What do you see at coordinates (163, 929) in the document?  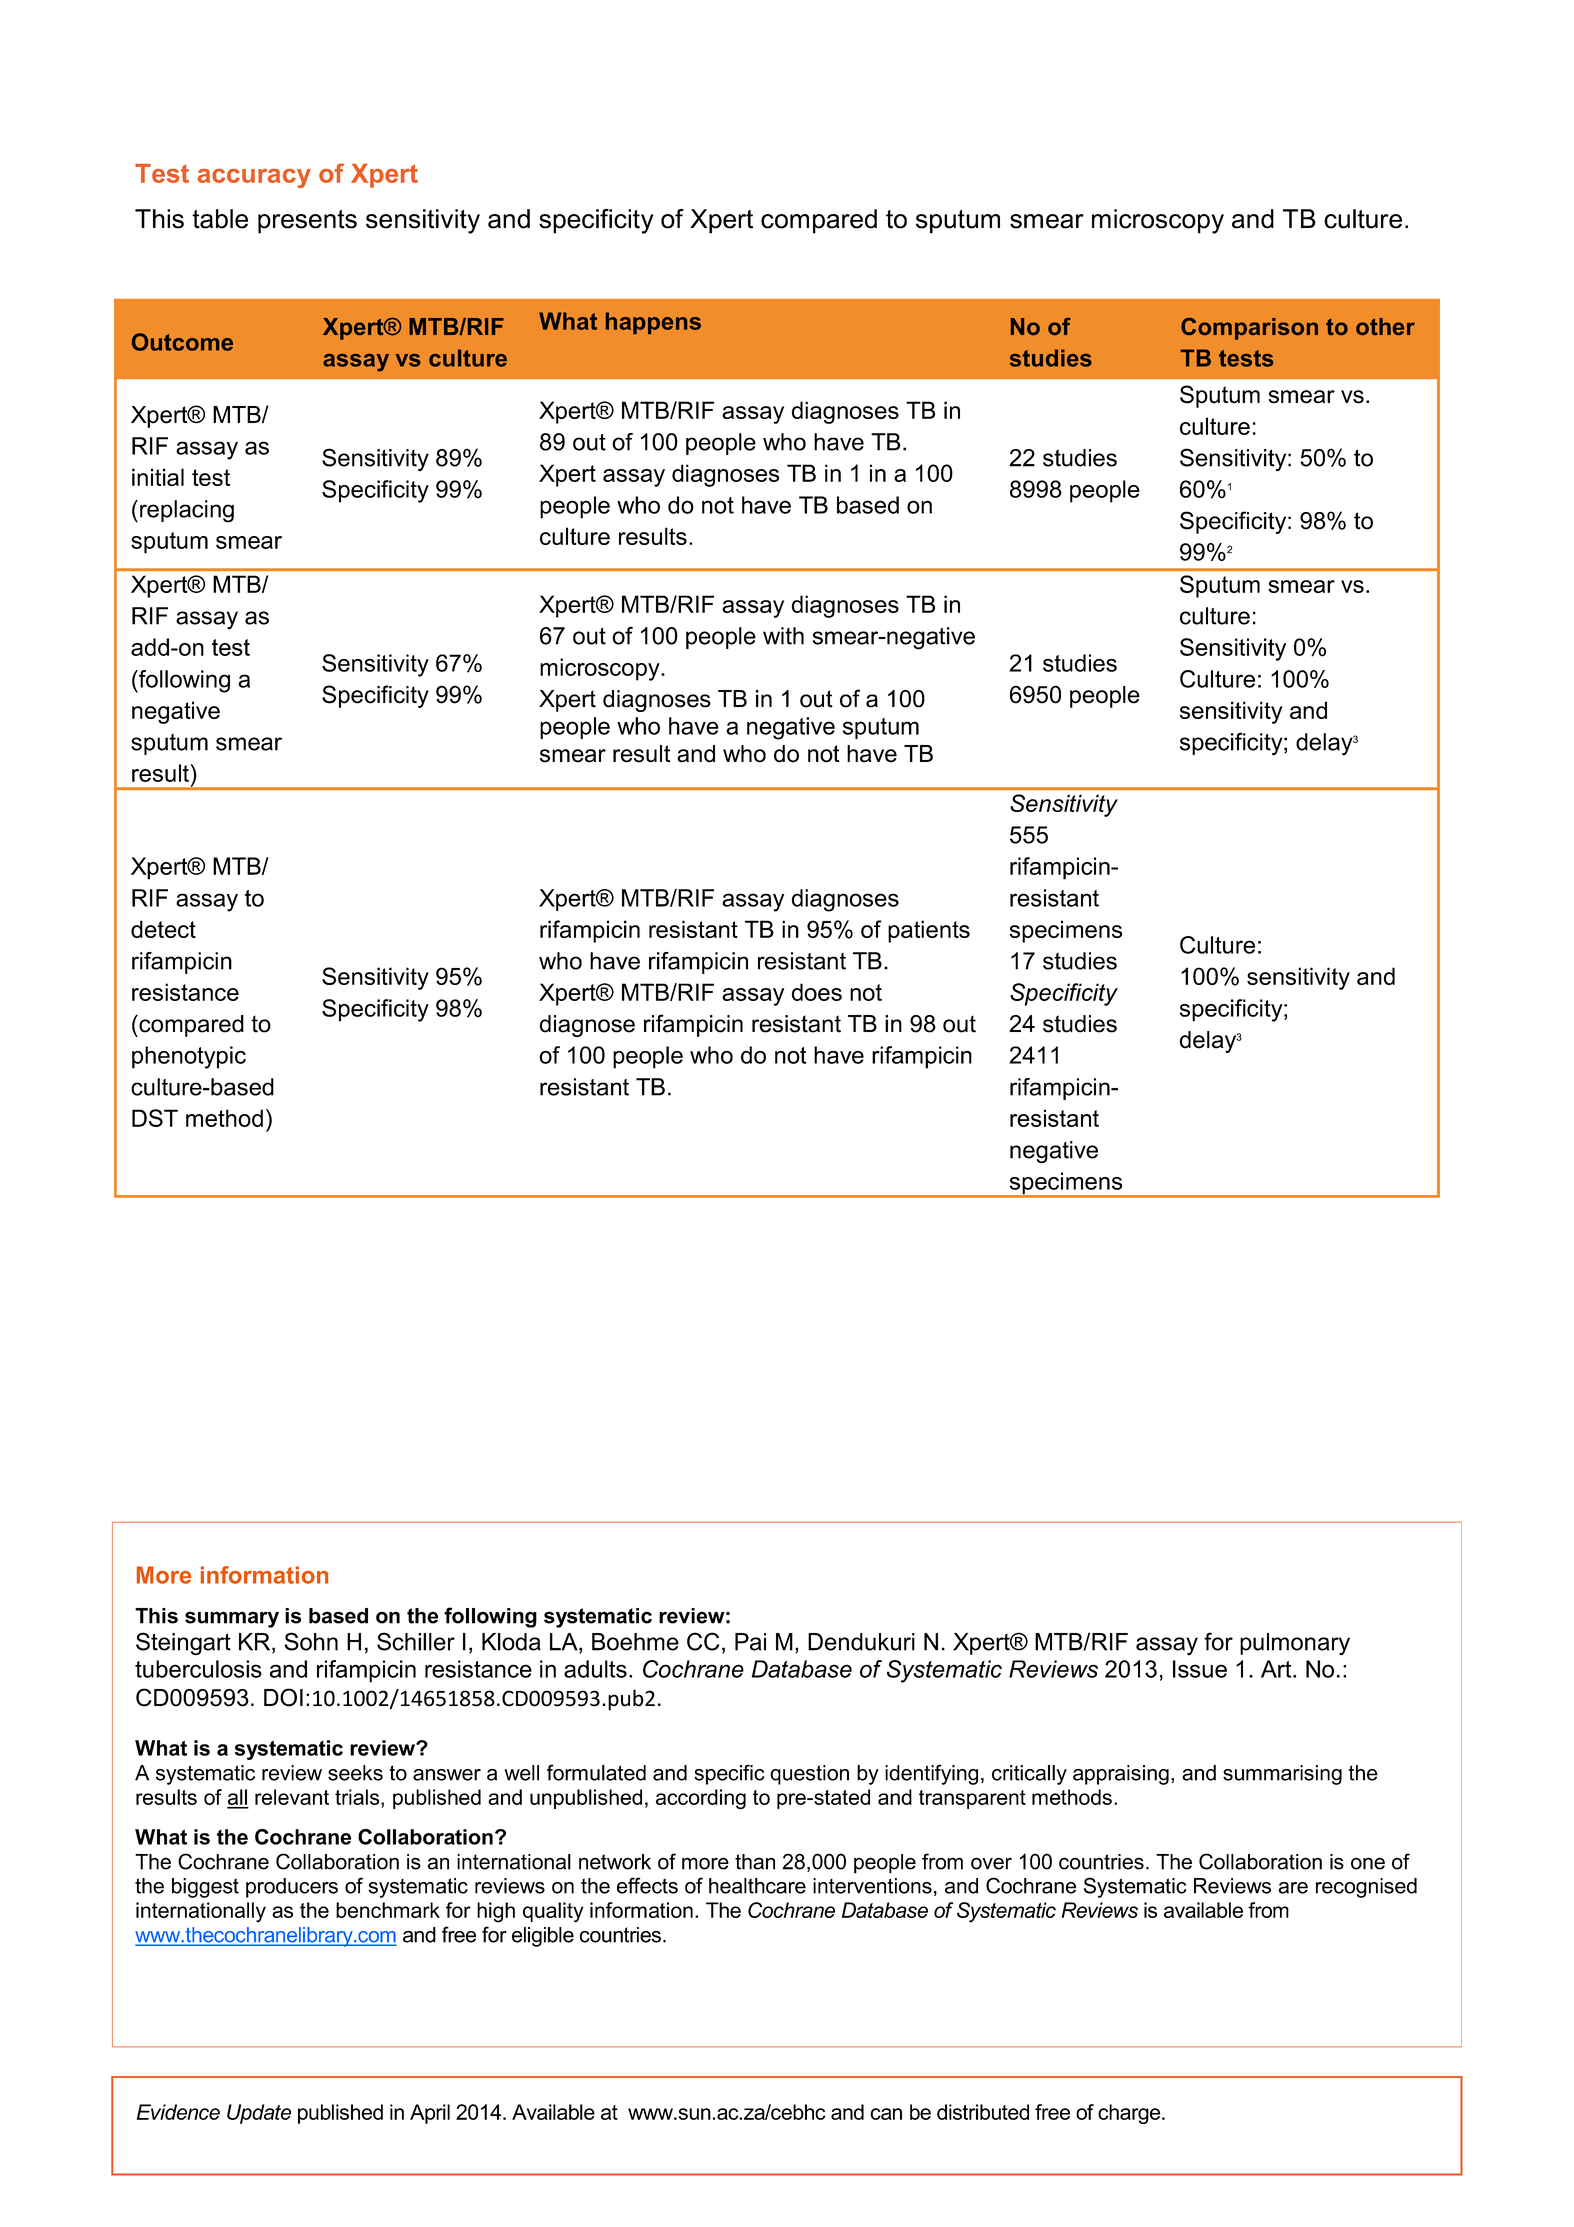 I see `detect` at bounding box center [163, 929].
